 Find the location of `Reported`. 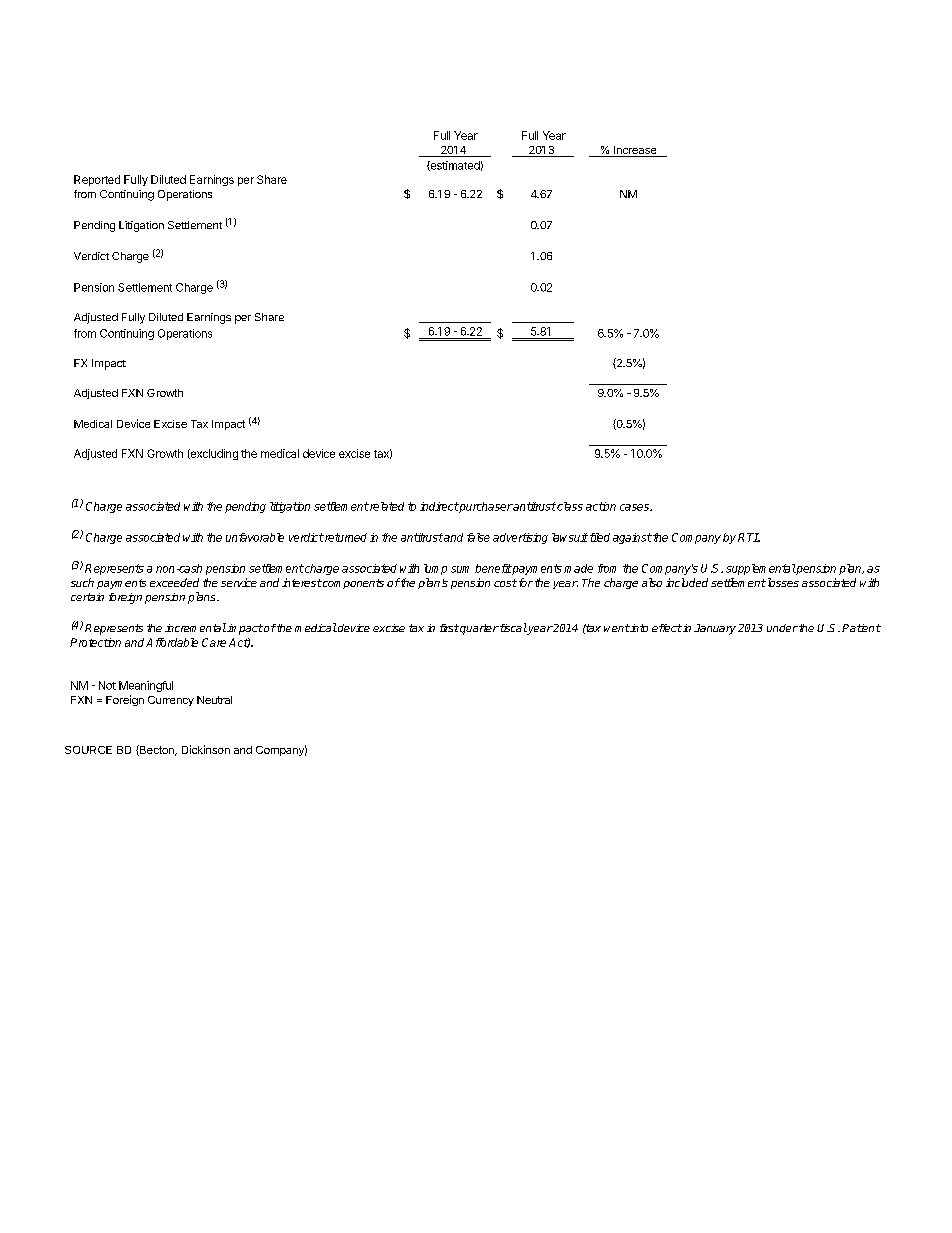

Reported is located at coordinates (97, 180).
